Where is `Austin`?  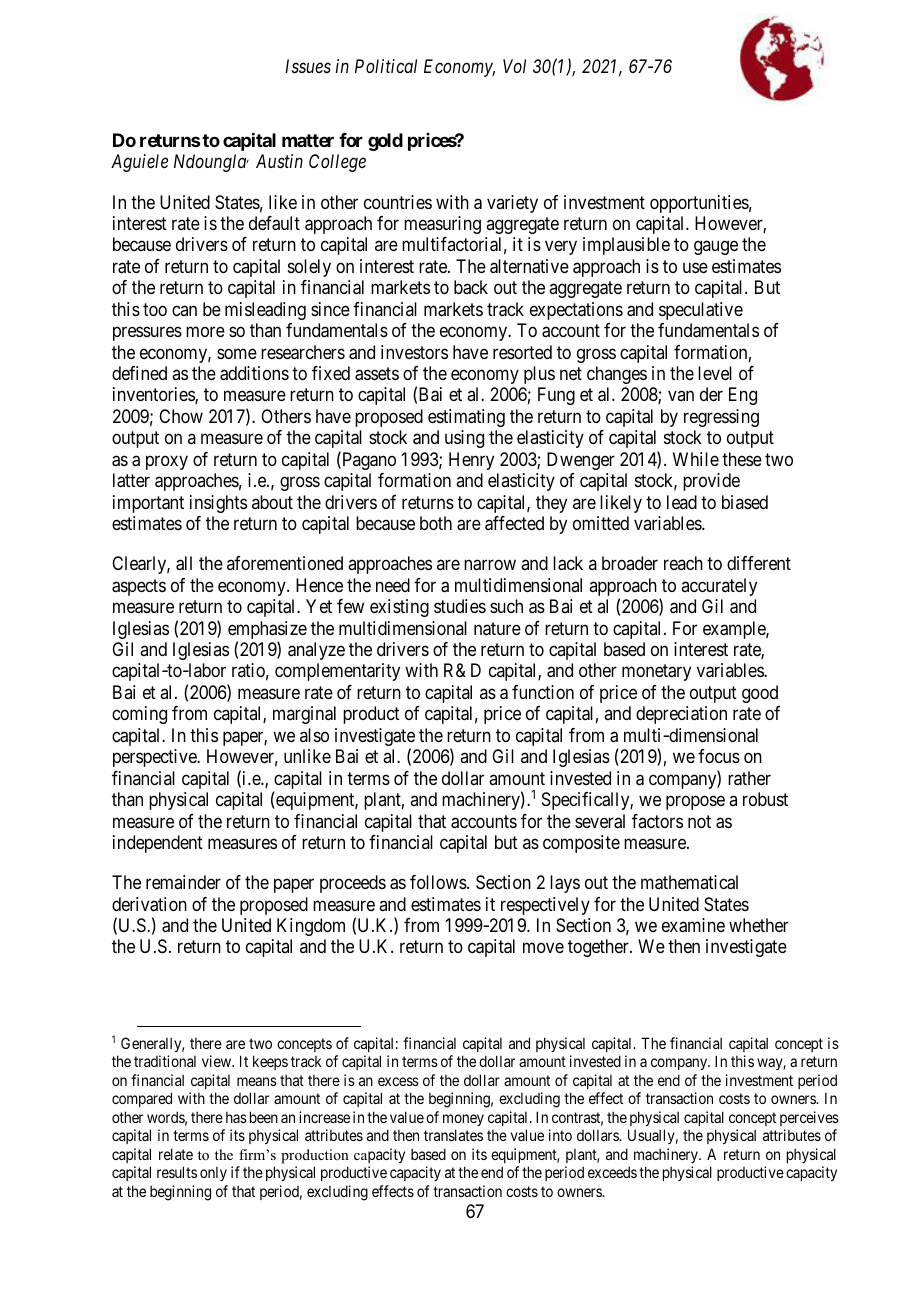 Austin is located at coordinates (279, 161).
